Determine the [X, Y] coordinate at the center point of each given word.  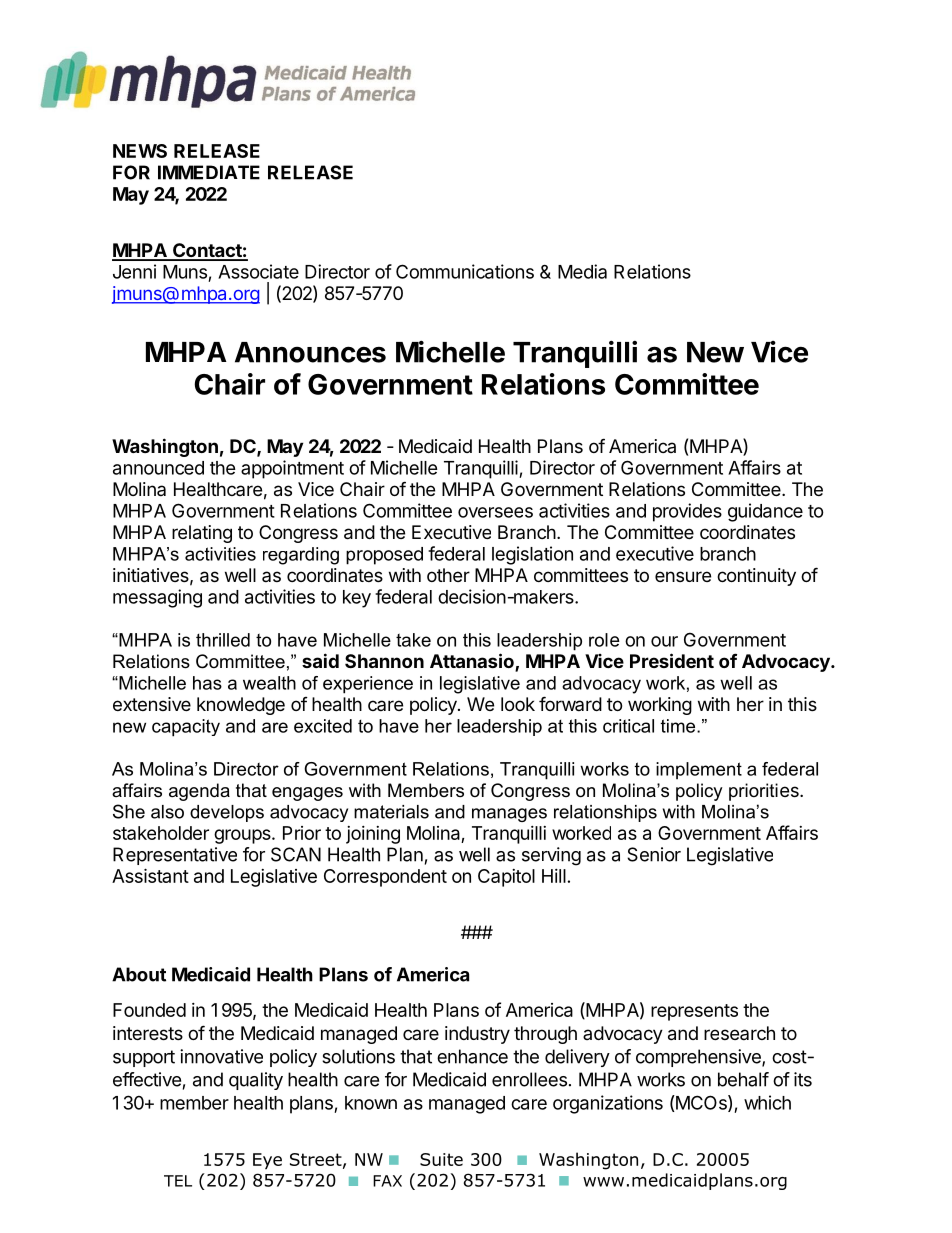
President [672, 660]
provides [687, 512]
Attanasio [473, 662]
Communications [465, 271]
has [207, 683]
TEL [178, 1181]
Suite [441, 1159]
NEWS [140, 151]
